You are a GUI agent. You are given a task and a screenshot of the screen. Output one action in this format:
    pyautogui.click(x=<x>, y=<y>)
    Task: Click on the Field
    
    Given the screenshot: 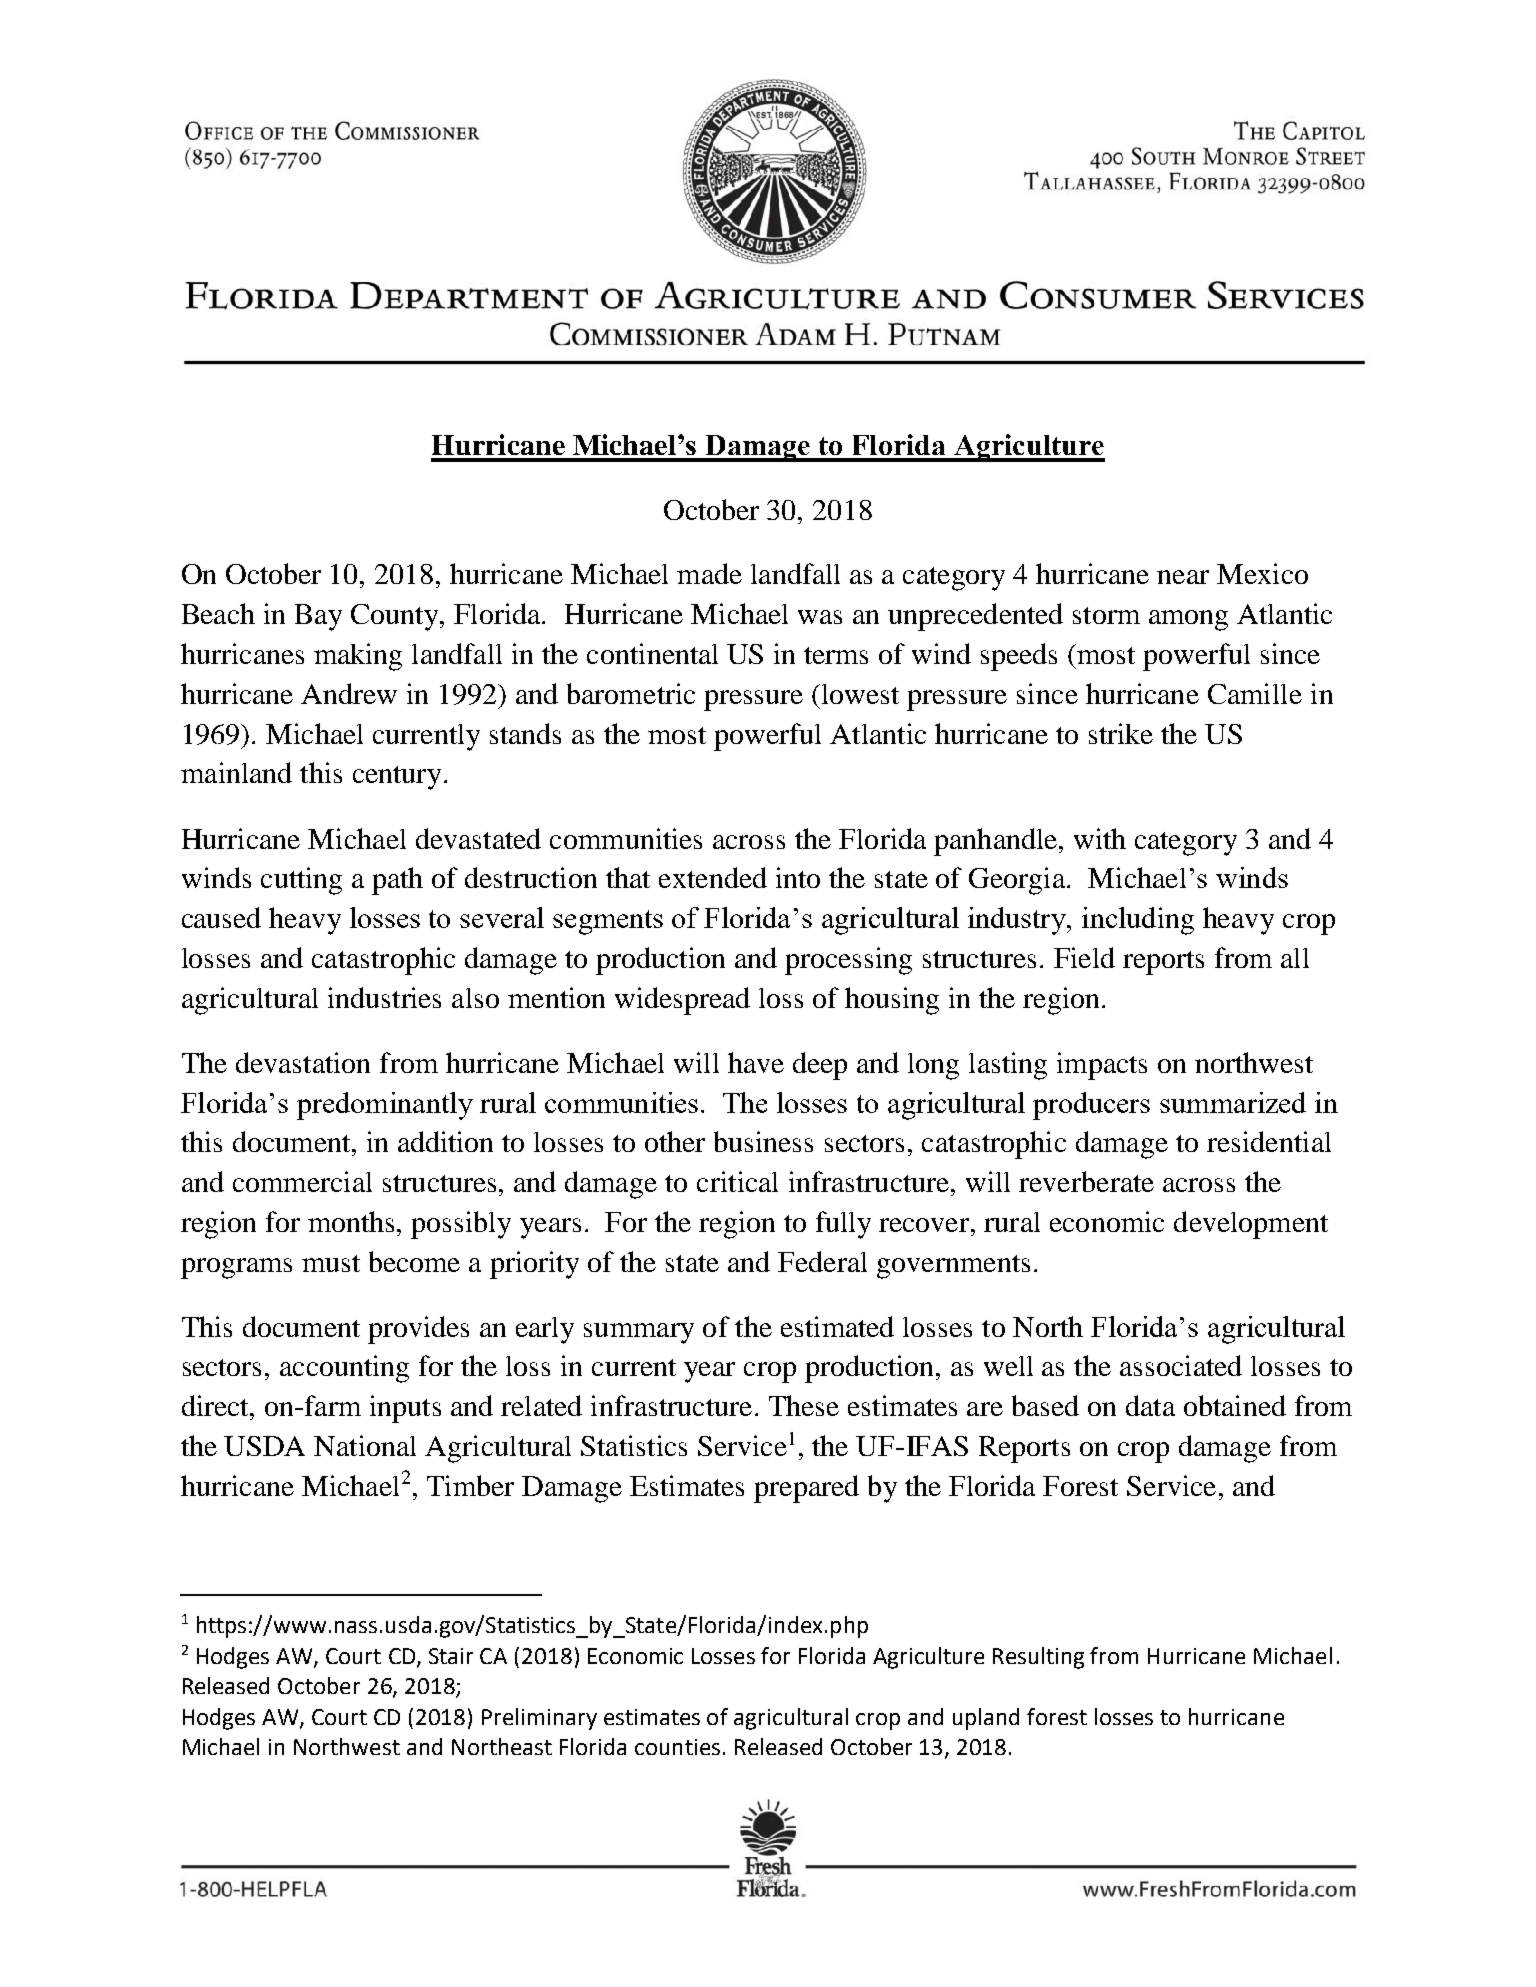 What is the action you would take?
    pyautogui.click(x=1084, y=957)
